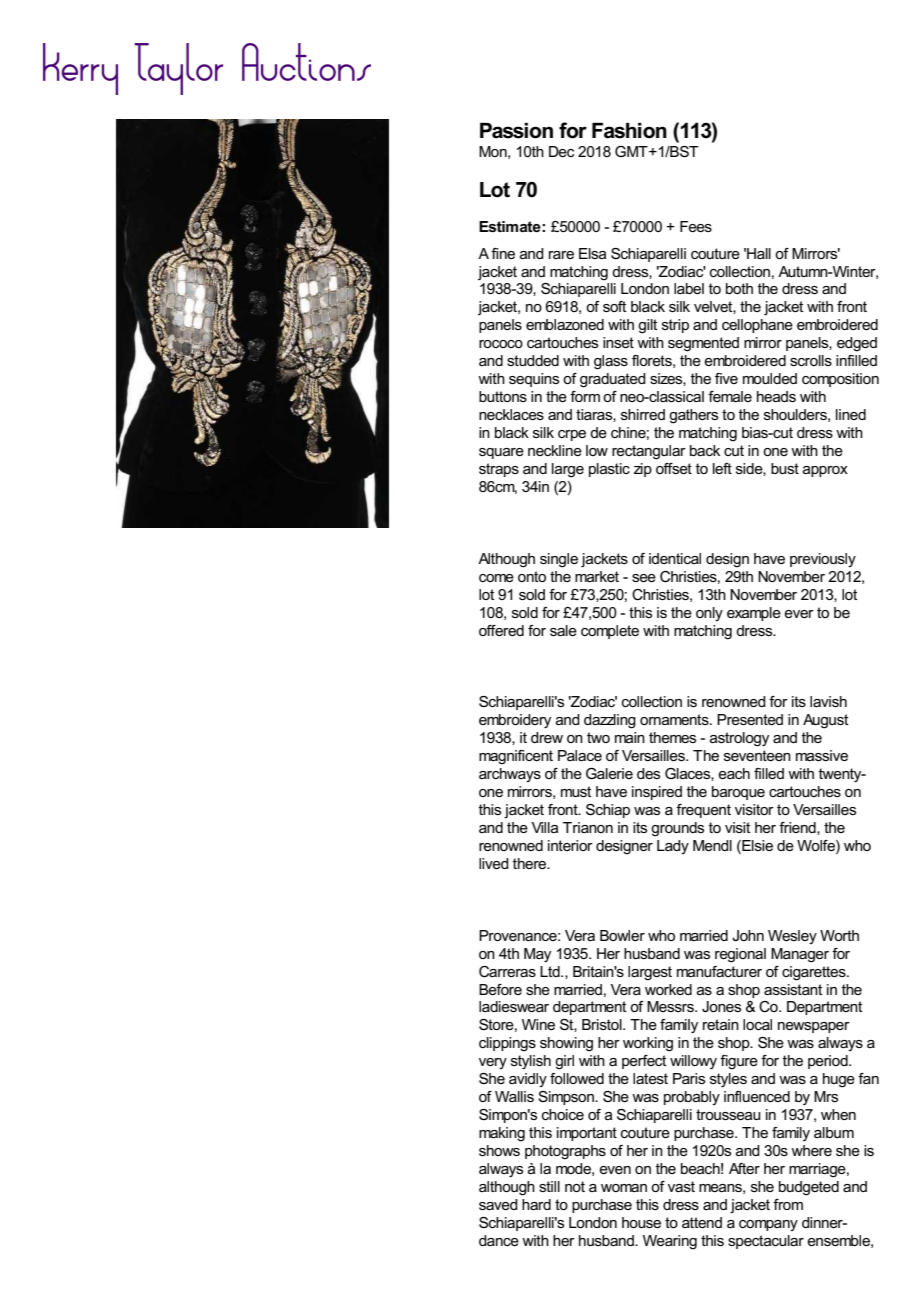  Describe the element at coordinates (668, 989) in the screenshot. I see `worked` at that location.
